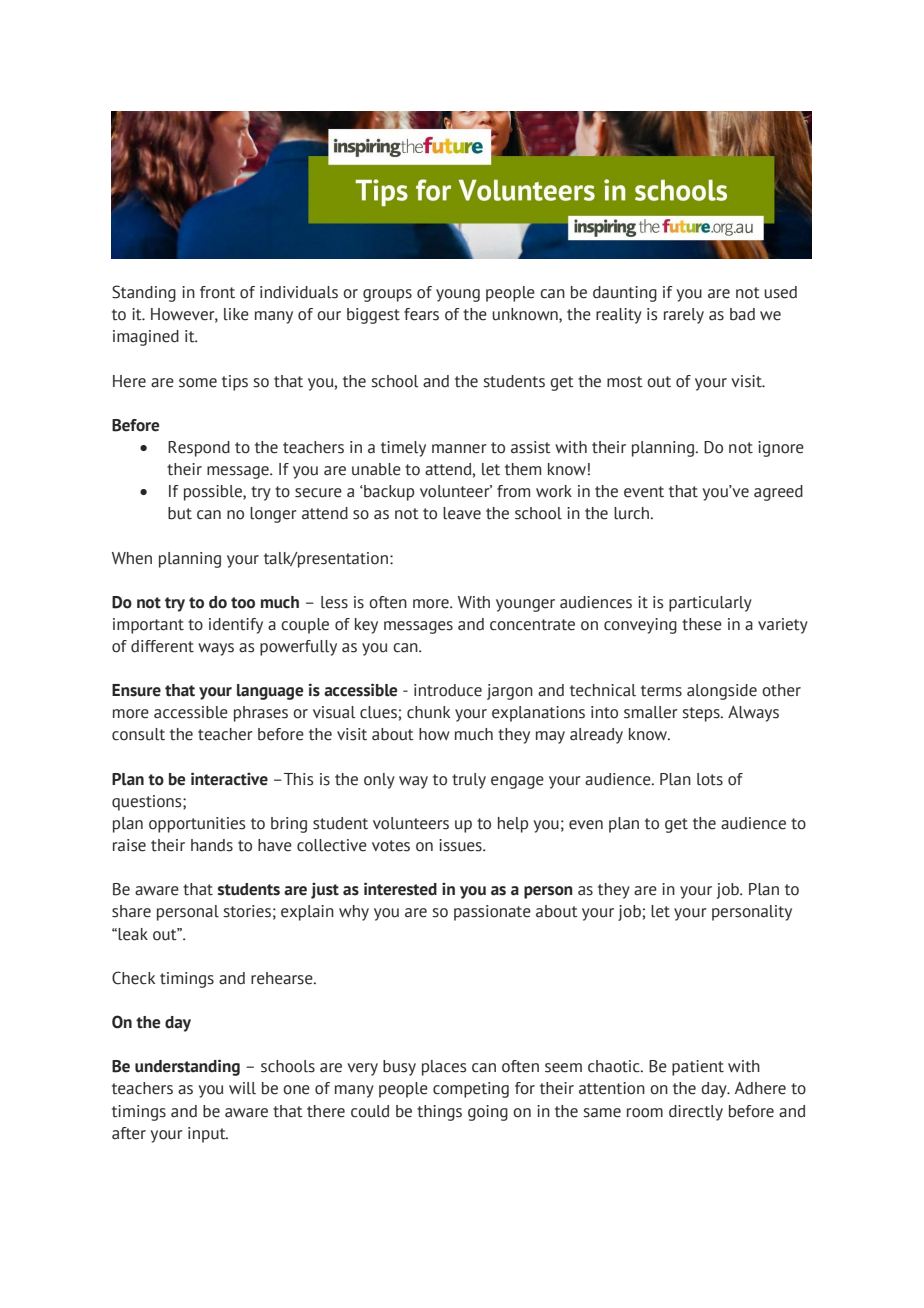 The image size is (924, 1308). I want to click on input, so click(208, 1135).
